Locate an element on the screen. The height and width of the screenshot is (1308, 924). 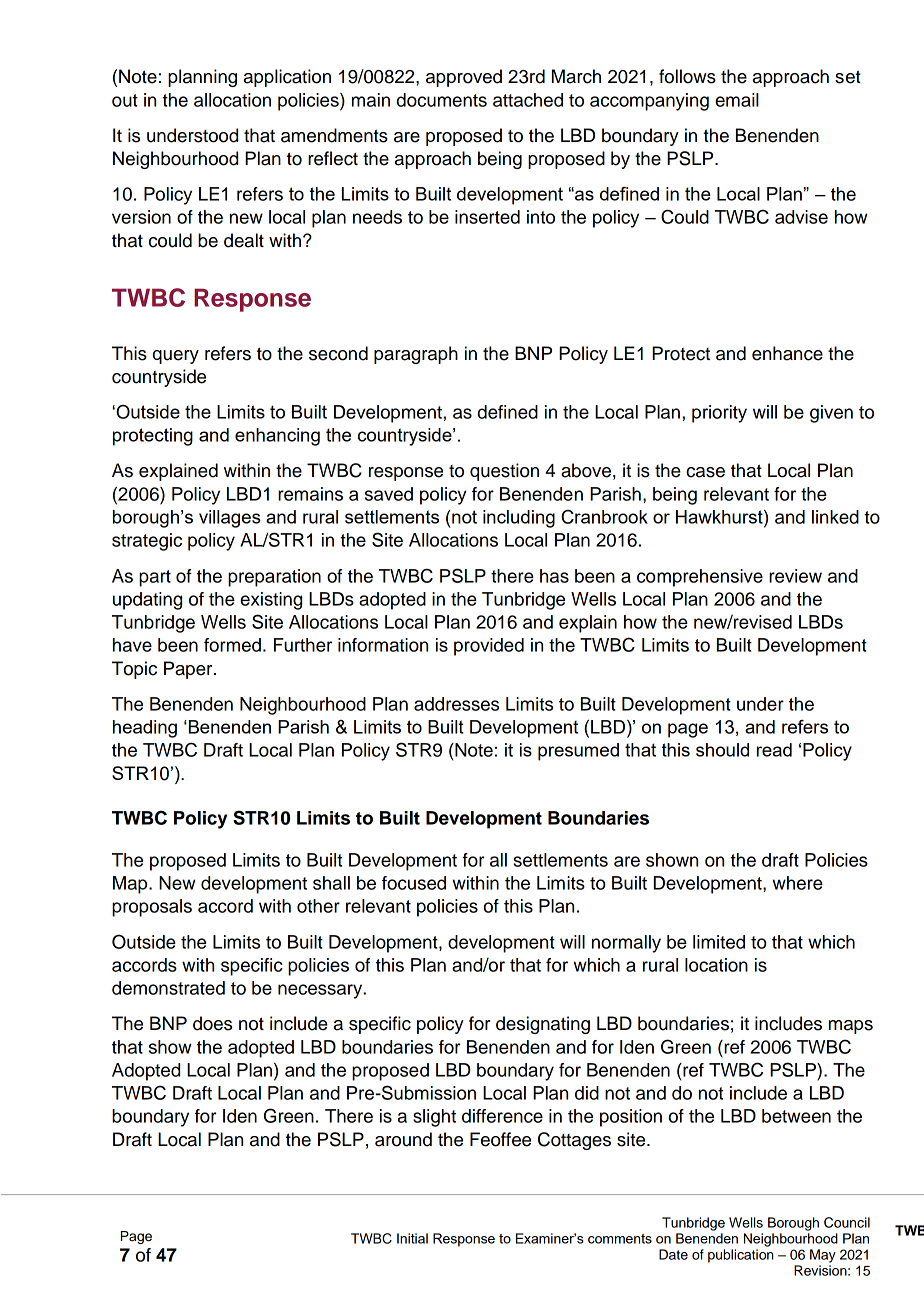
does is located at coordinates (212, 1023).
